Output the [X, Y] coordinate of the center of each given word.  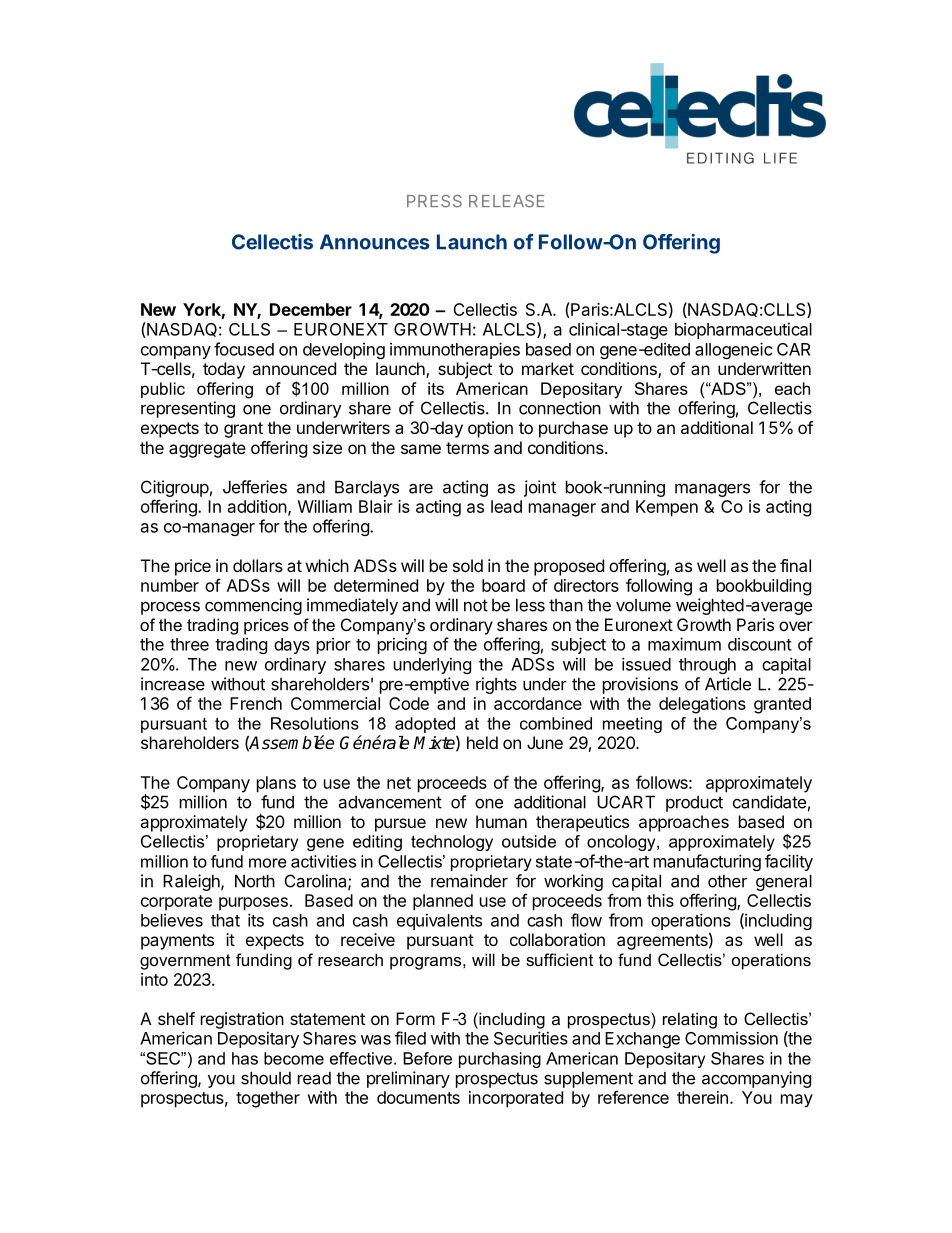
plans [276, 784]
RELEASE [507, 201]
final [795, 565]
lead [506, 506]
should [266, 1078]
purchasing [500, 1060]
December [311, 309]
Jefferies [255, 487]
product [694, 804]
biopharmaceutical [743, 330]
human [501, 821]
